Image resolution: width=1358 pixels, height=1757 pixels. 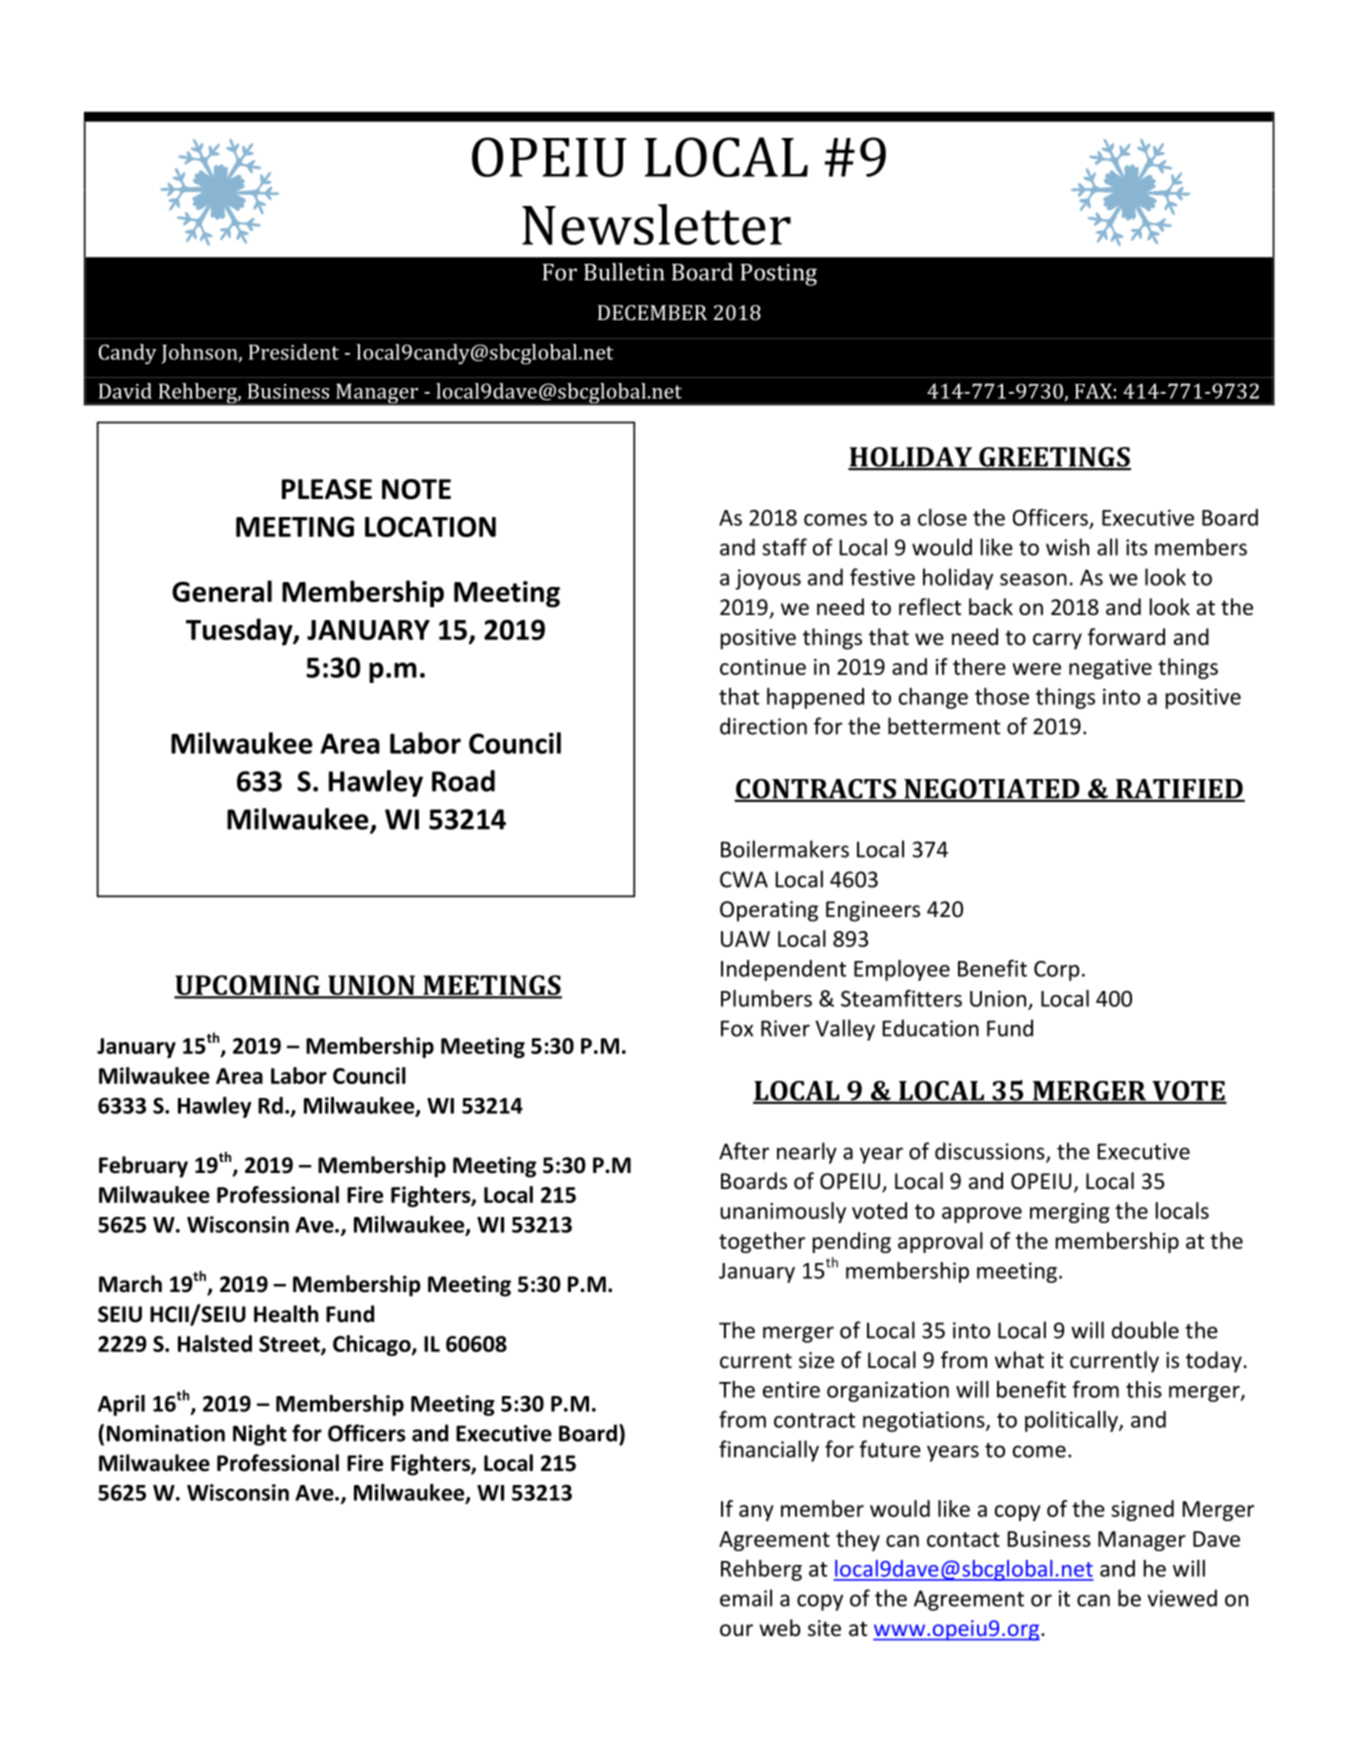 I want to click on direction, so click(x=763, y=726).
